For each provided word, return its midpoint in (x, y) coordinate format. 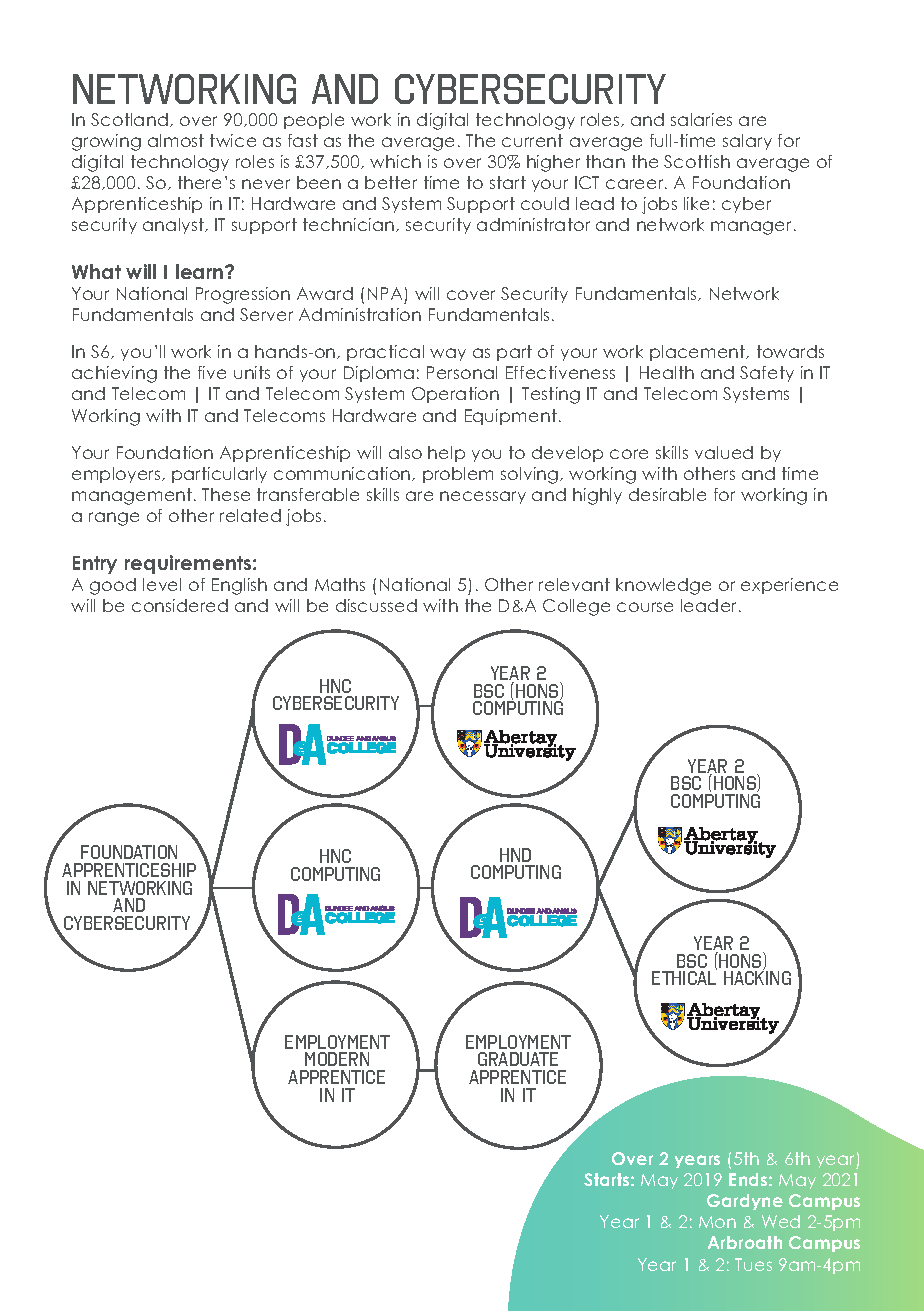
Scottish (697, 161)
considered (180, 605)
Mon (717, 1222)
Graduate (518, 1059)
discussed (376, 605)
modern (337, 1059)
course (645, 607)
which (395, 161)
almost (176, 140)
